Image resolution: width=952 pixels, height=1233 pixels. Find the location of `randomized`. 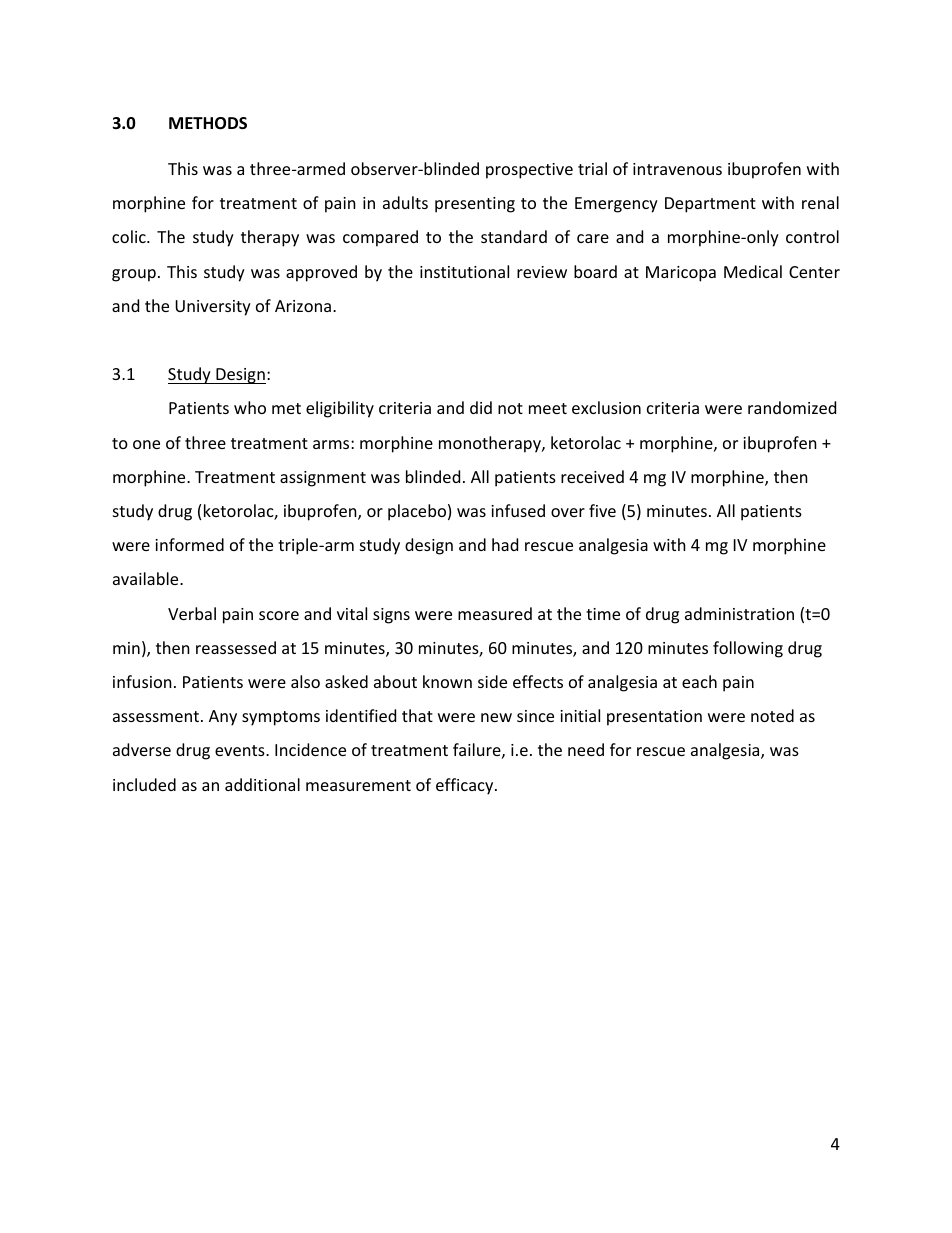

randomized is located at coordinates (792, 407).
